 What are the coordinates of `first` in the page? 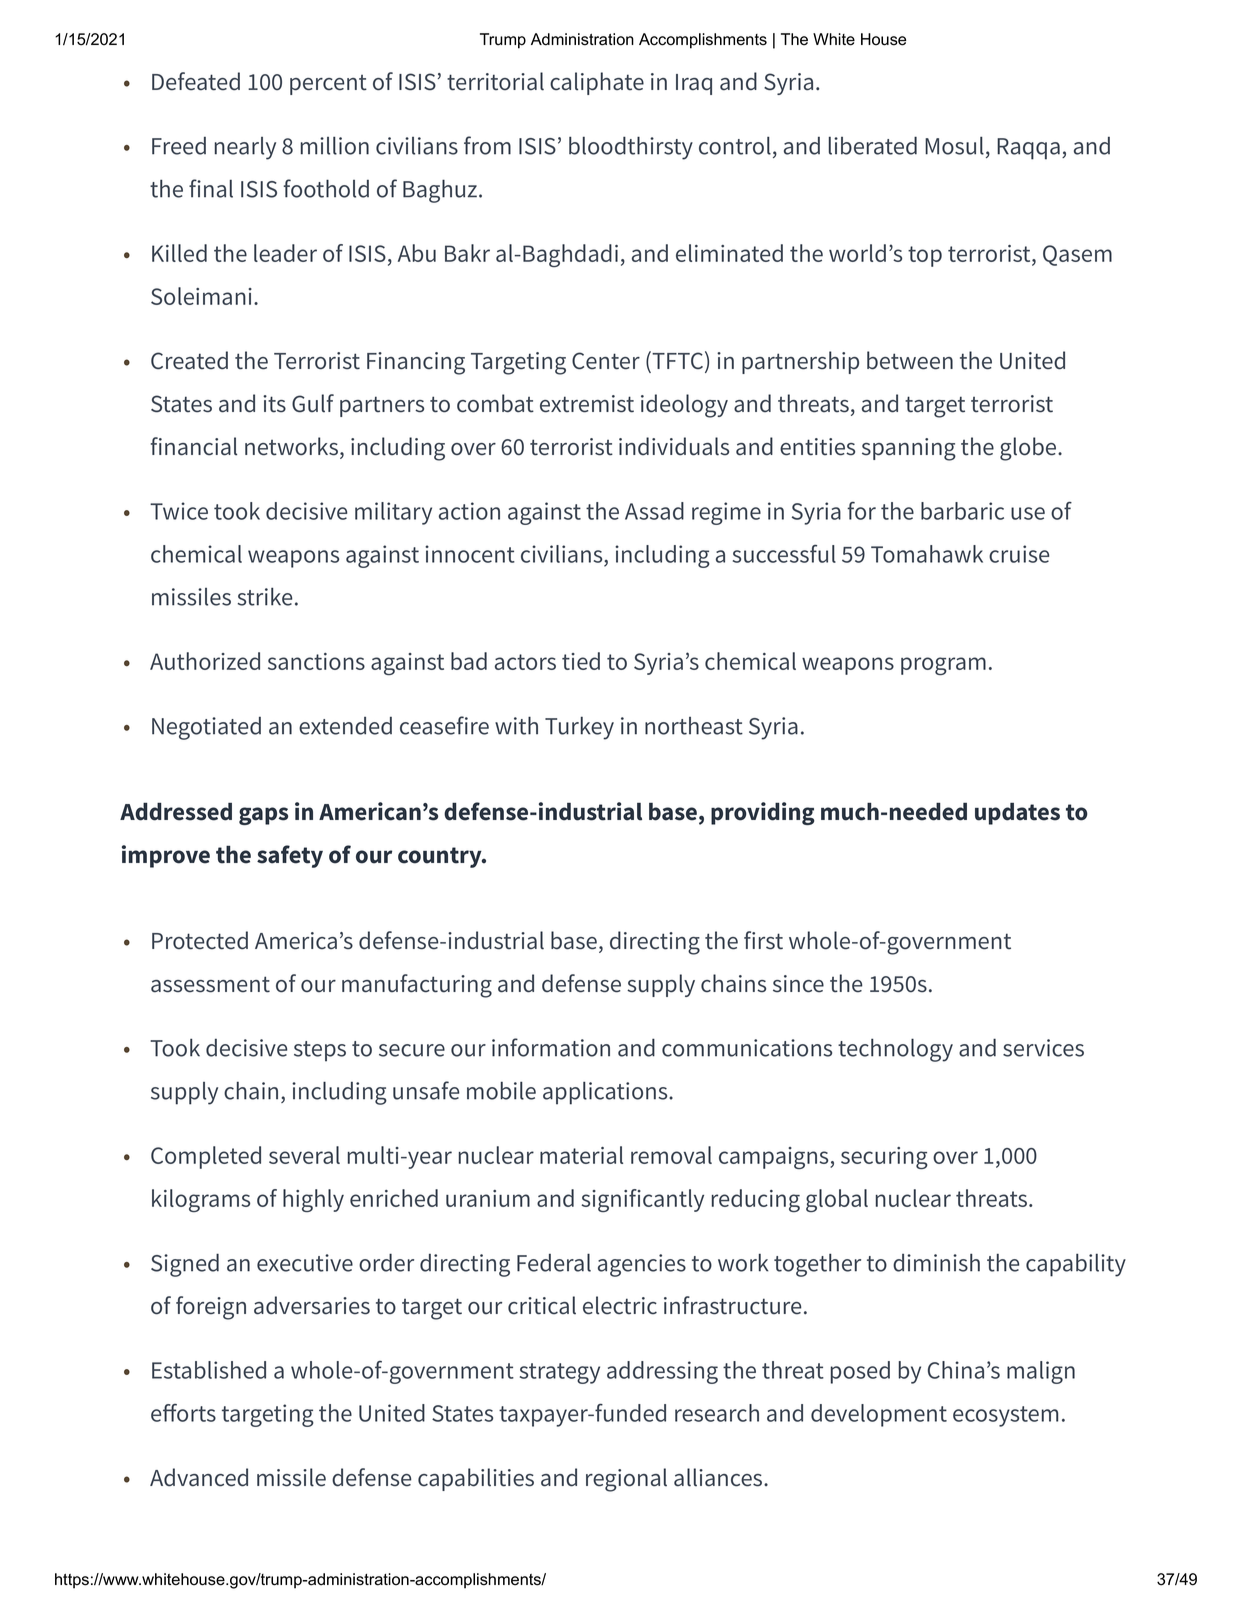 It's located at (763, 940).
